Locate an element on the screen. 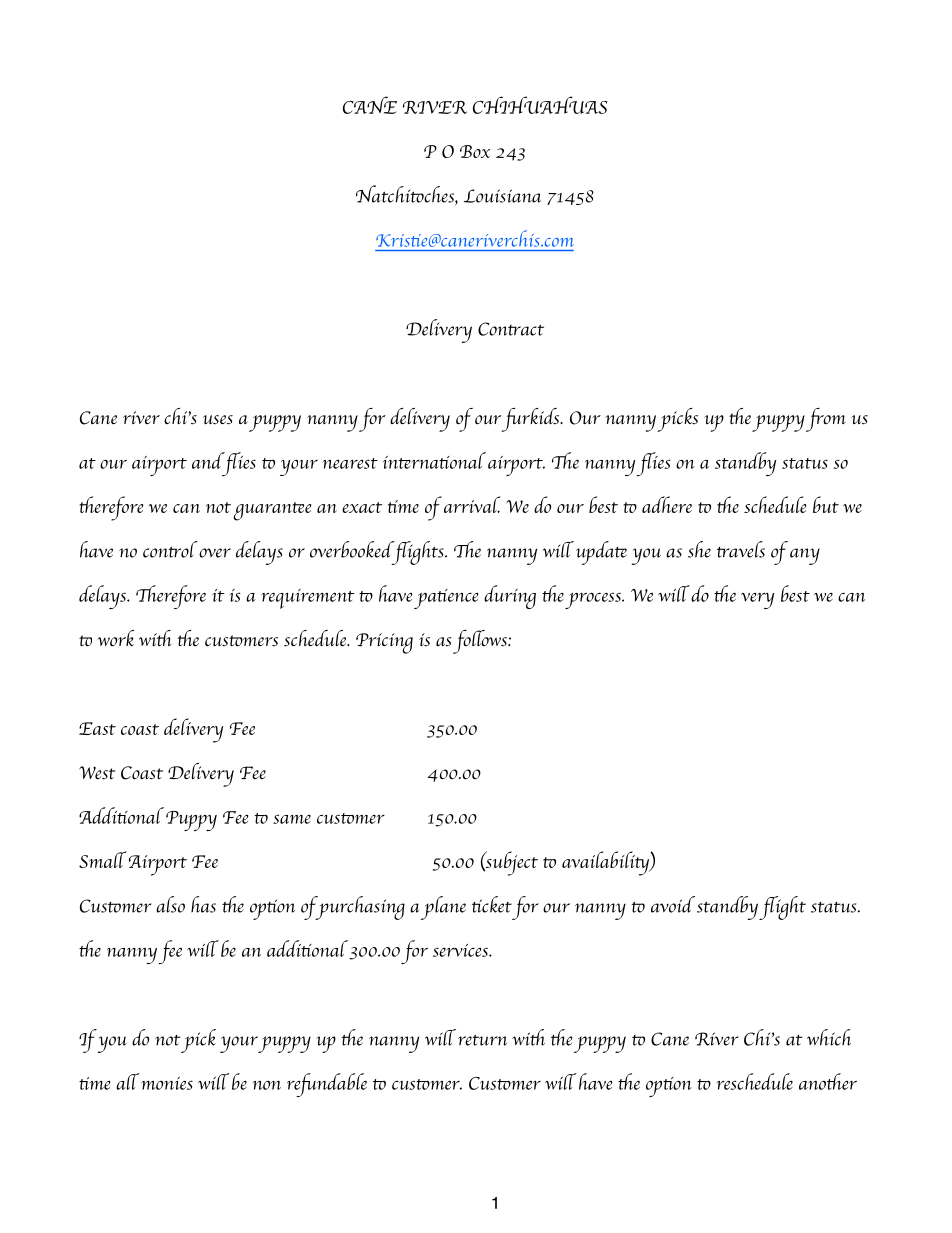 Image resolution: width=952 pixels, height=1233 pixels. work is located at coordinates (116, 638).
